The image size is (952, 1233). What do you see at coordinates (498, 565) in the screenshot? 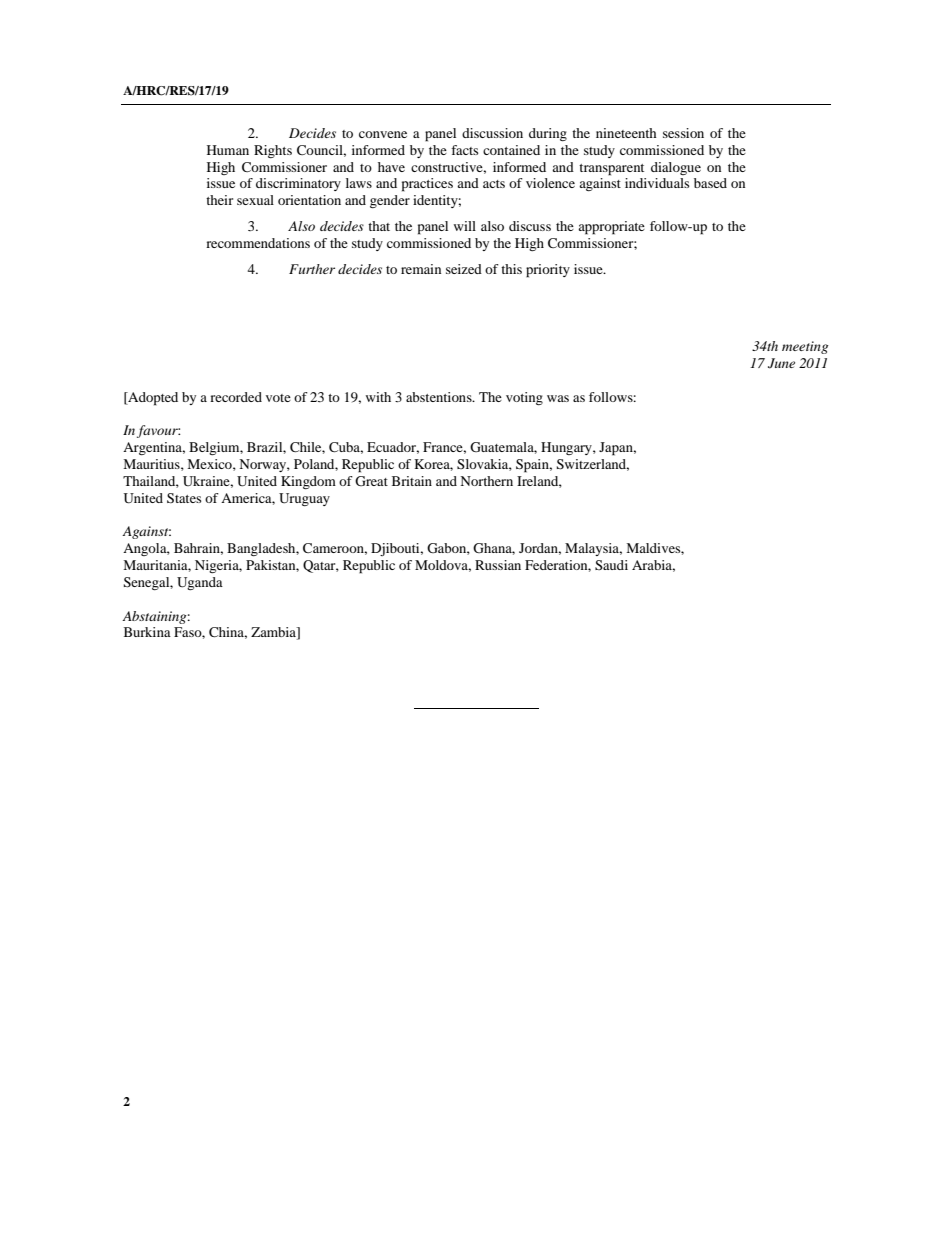
I see `Russian` at bounding box center [498, 565].
